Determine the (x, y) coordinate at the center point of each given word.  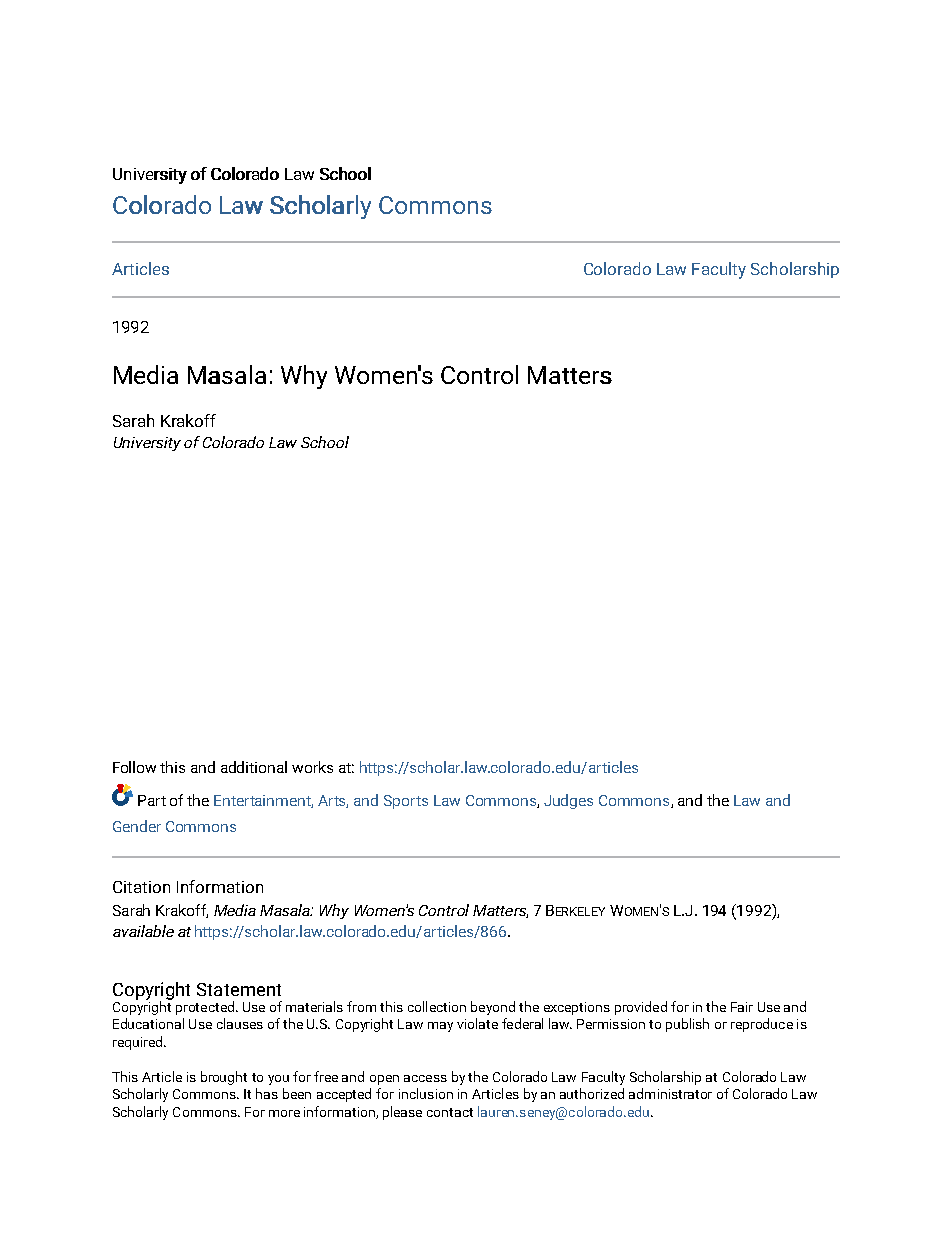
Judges (568, 801)
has (267, 1093)
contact (450, 1112)
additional (254, 767)
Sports (406, 802)
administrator (670, 1093)
